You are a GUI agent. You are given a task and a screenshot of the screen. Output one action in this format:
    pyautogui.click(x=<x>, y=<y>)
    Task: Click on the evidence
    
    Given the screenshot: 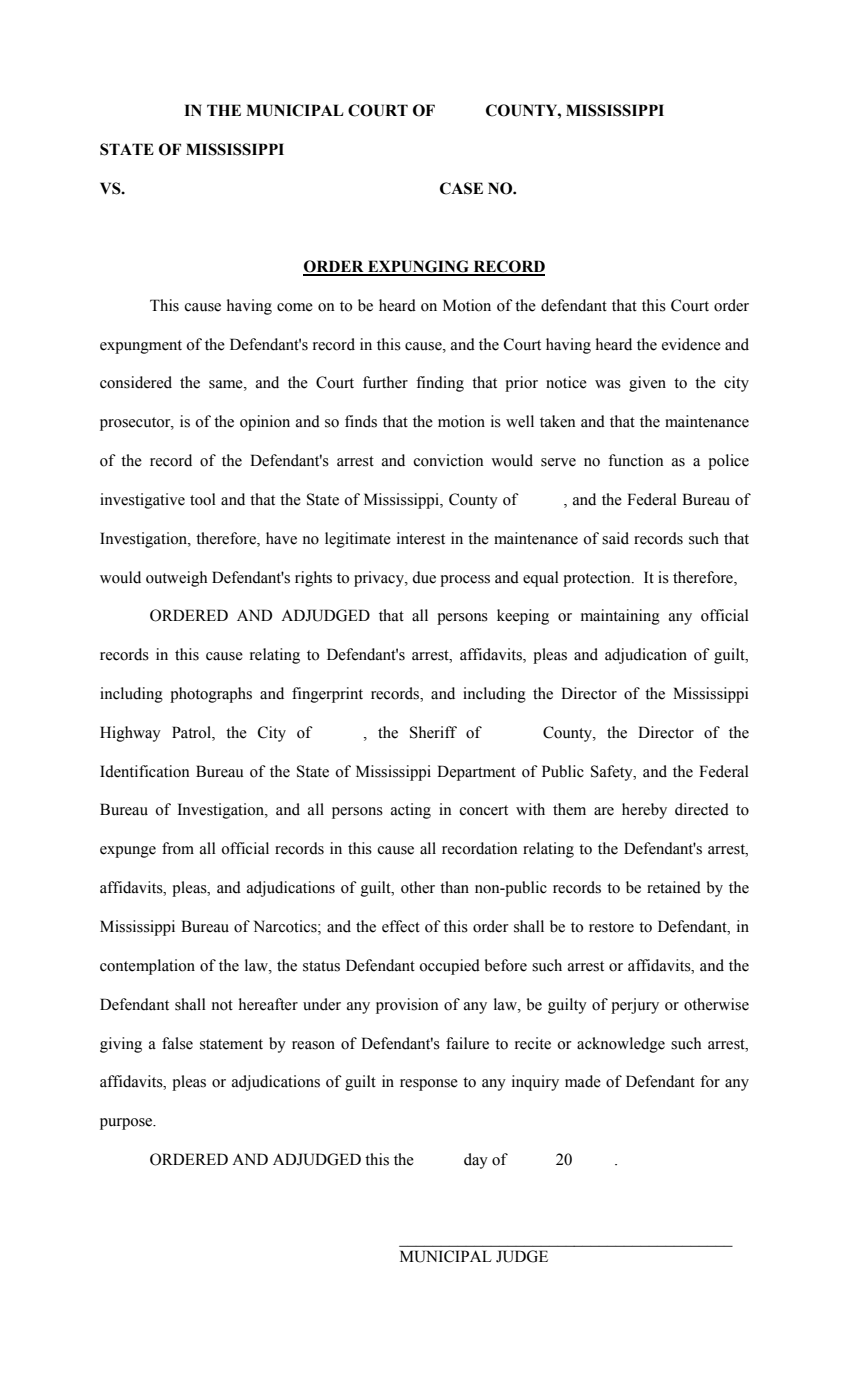 What is the action you would take?
    pyautogui.click(x=691, y=344)
